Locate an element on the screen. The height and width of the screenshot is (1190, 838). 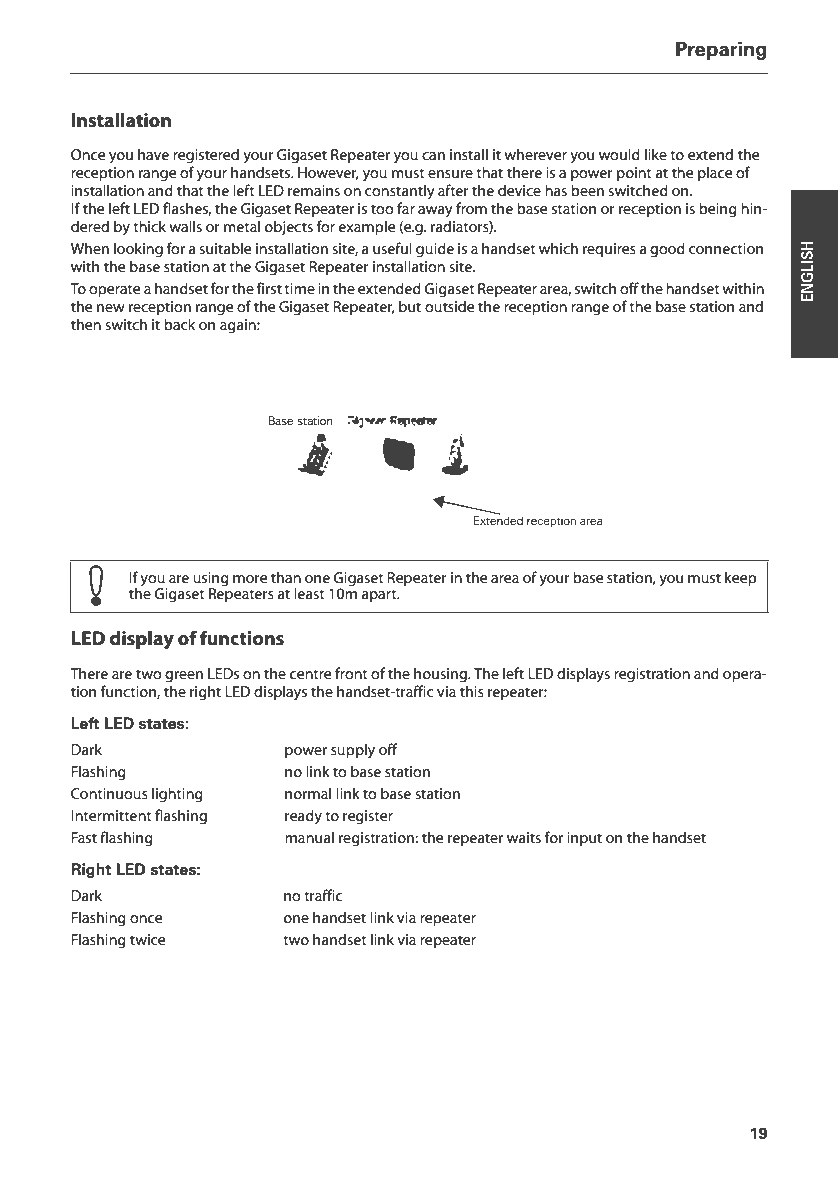
green is located at coordinates (184, 677).
